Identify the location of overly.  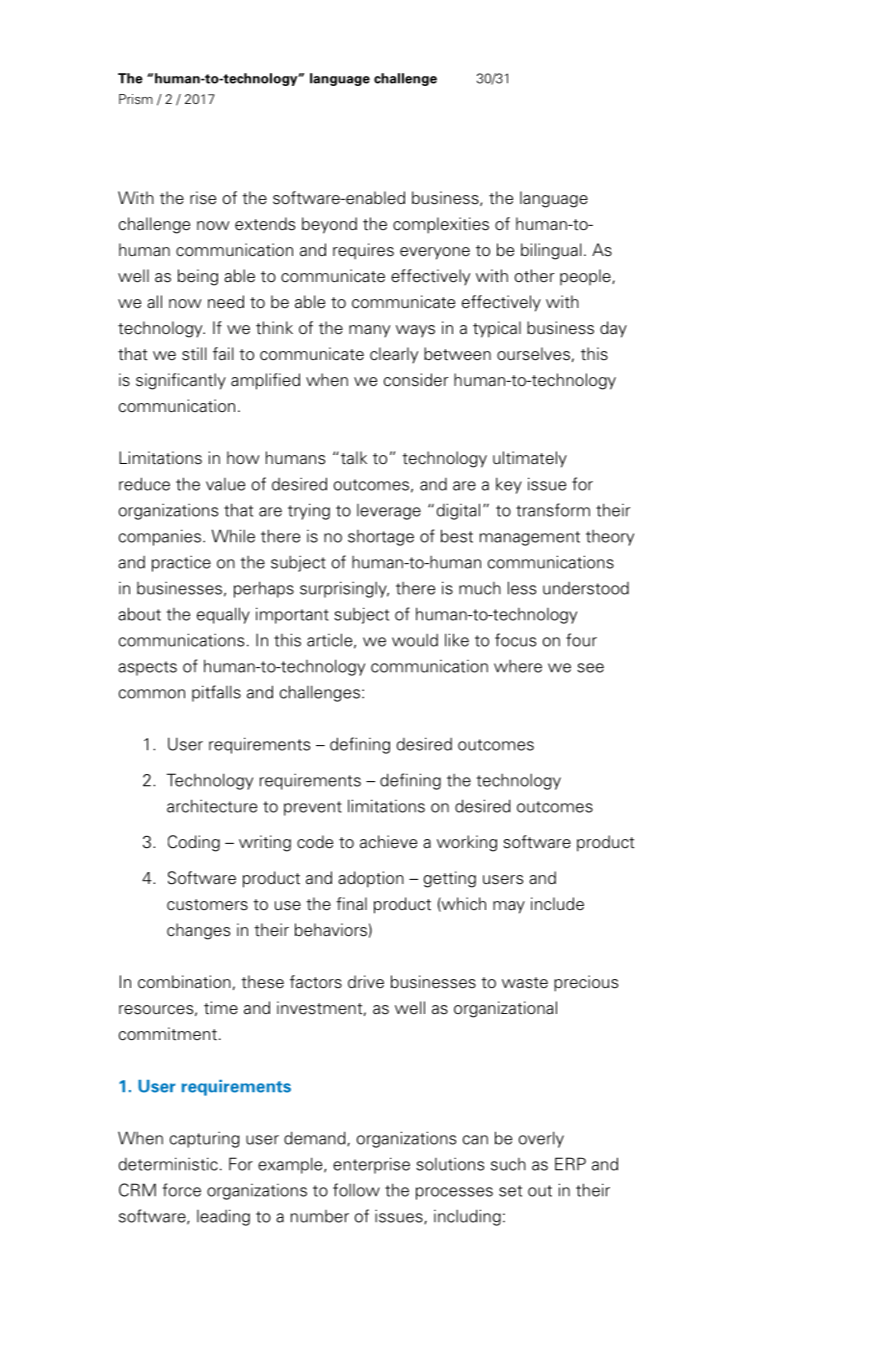
(541, 1139).
